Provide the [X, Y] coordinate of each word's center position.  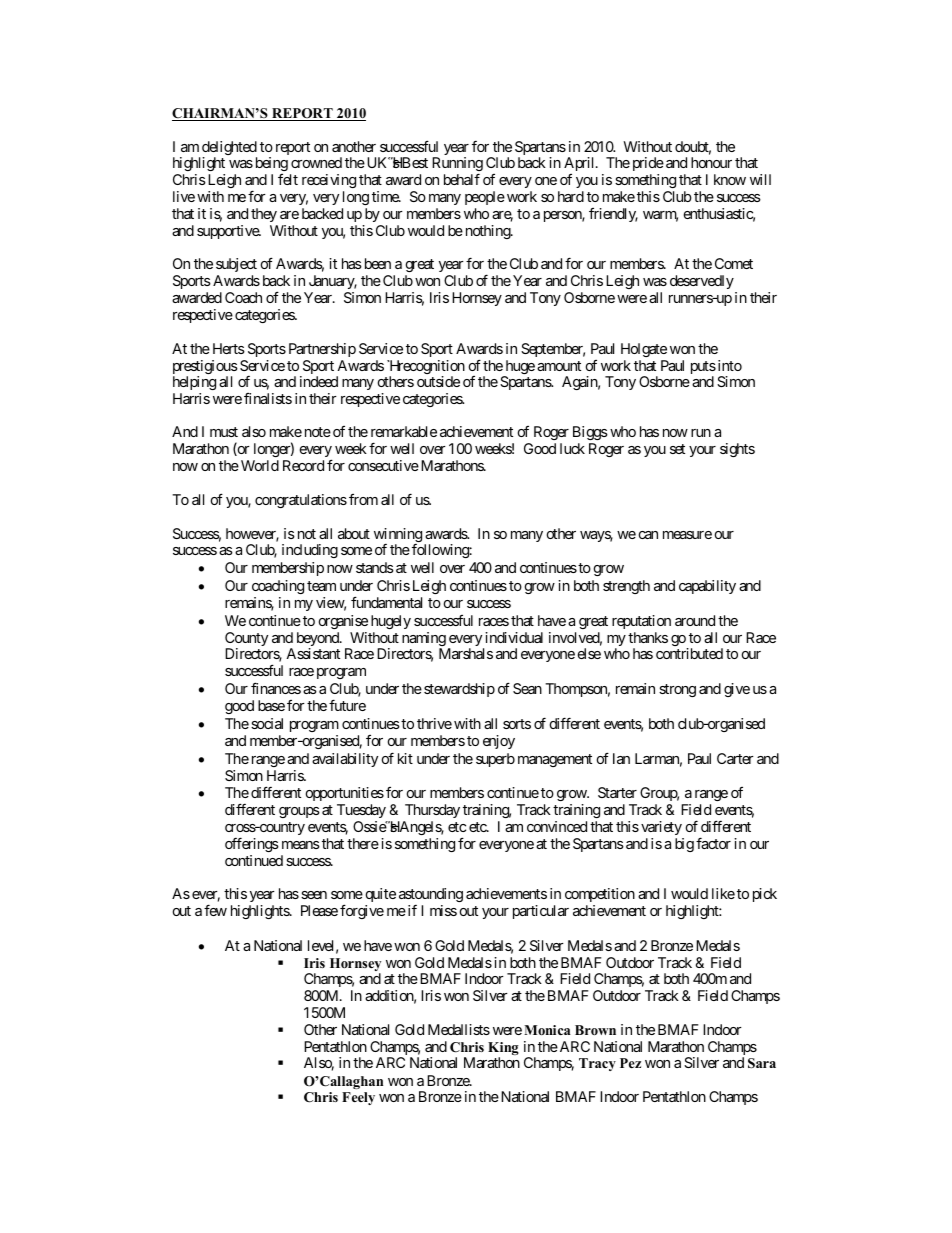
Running [457, 166]
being [272, 166]
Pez [630, 1063]
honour [711, 162]
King [503, 1050]
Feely [358, 1098]
